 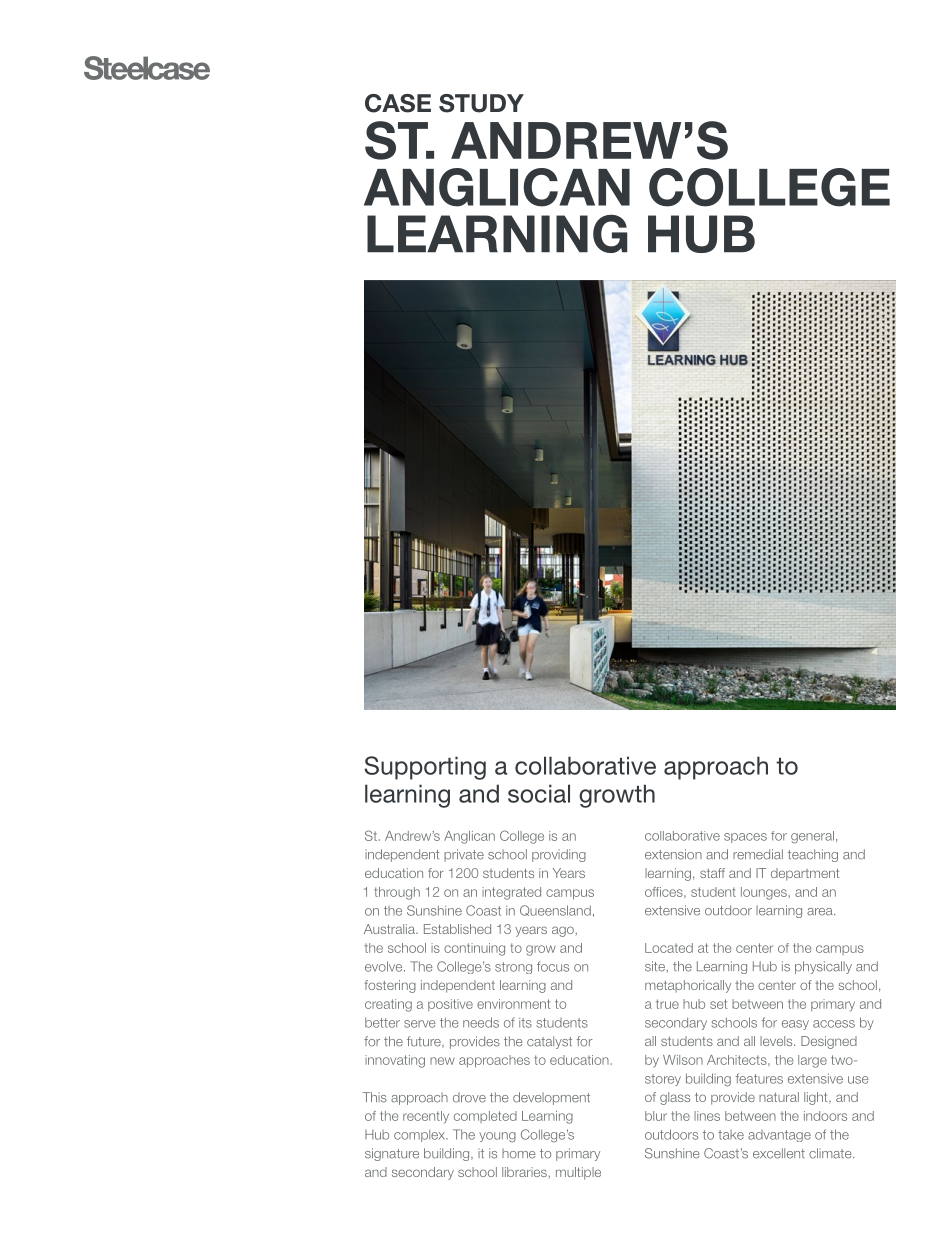 What do you see at coordinates (481, 103) in the screenshot?
I see `STUDY` at bounding box center [481, 103].
